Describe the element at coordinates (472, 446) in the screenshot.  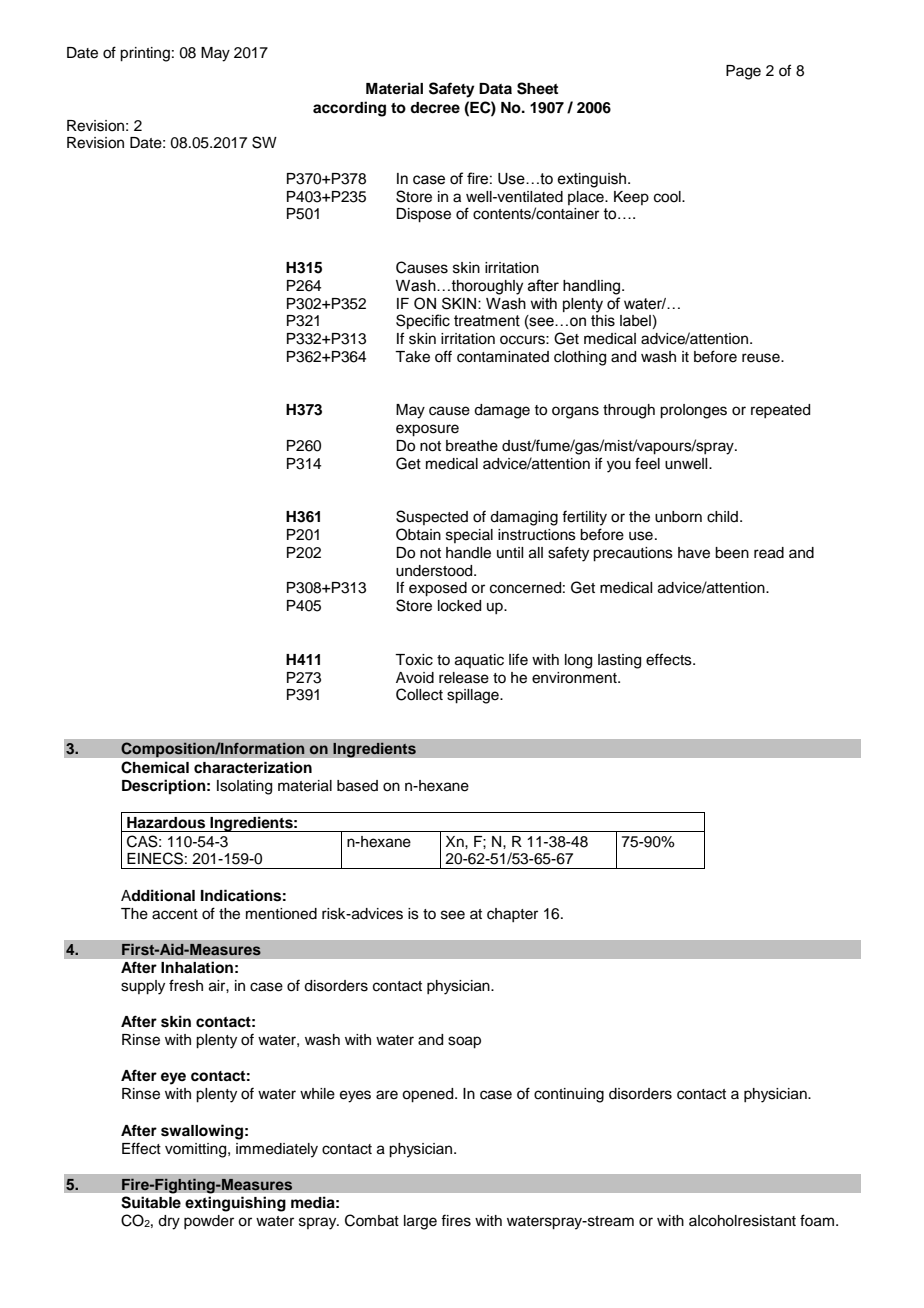
I see `breathe` at that location.
